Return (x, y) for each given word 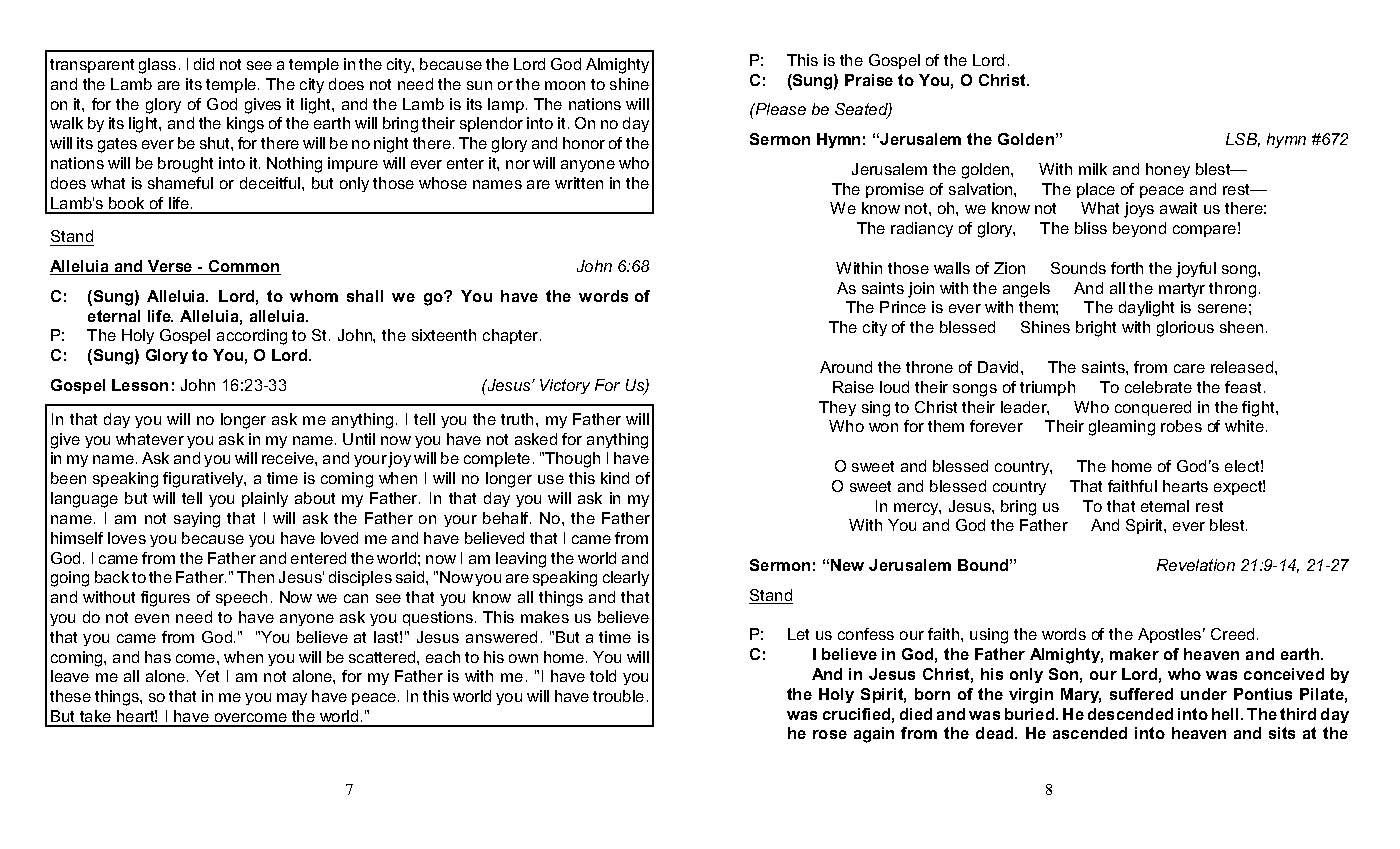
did (204, 64)
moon (565, 85)
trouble (618, 696)
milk (1093, 169)
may (292, 699)
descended (1130, 714)
